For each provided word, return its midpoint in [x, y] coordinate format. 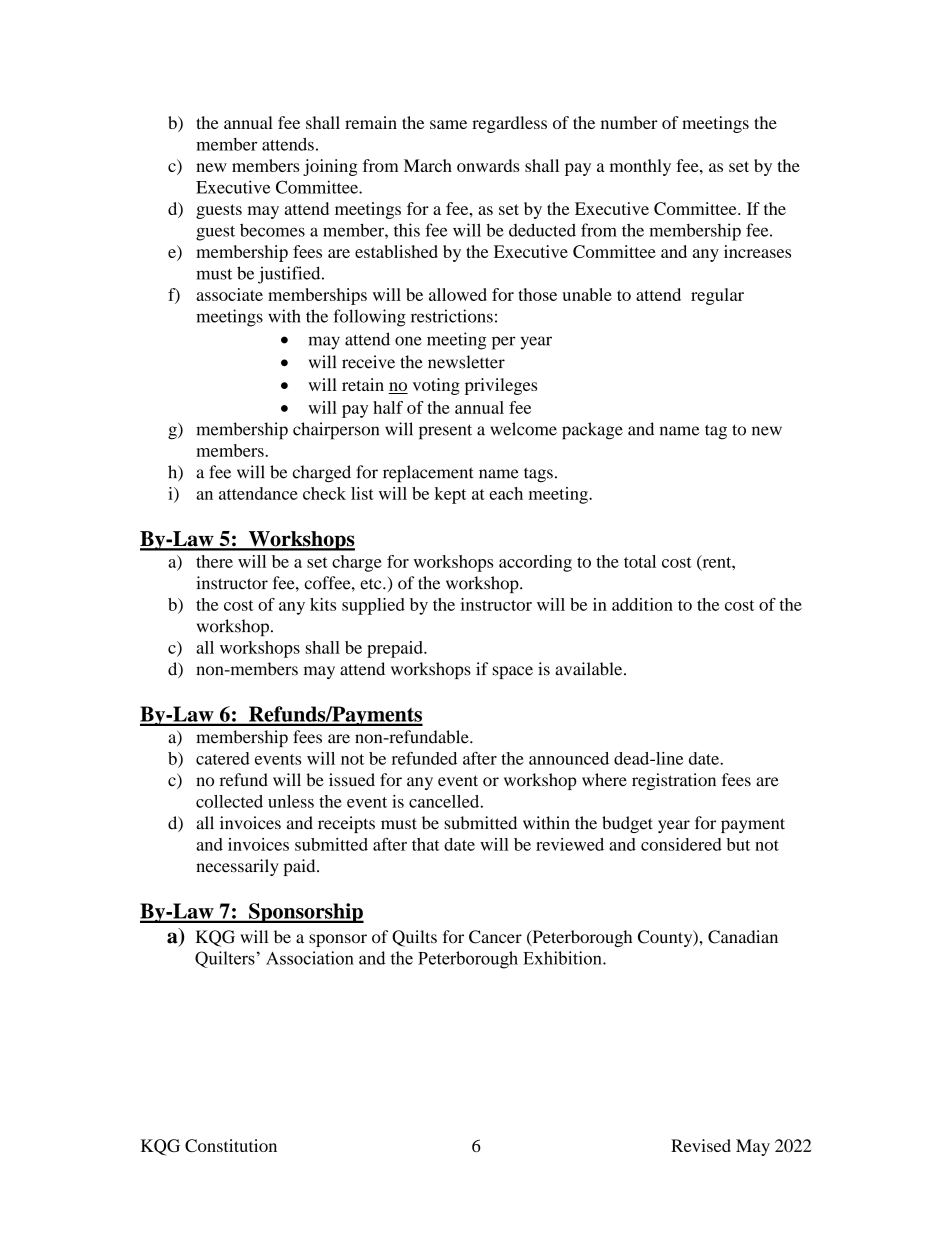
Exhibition [563, 958]
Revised [701, 1145]
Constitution [231, 1145]
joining [330, 167]
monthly [640, 167]
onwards [488, 165]
